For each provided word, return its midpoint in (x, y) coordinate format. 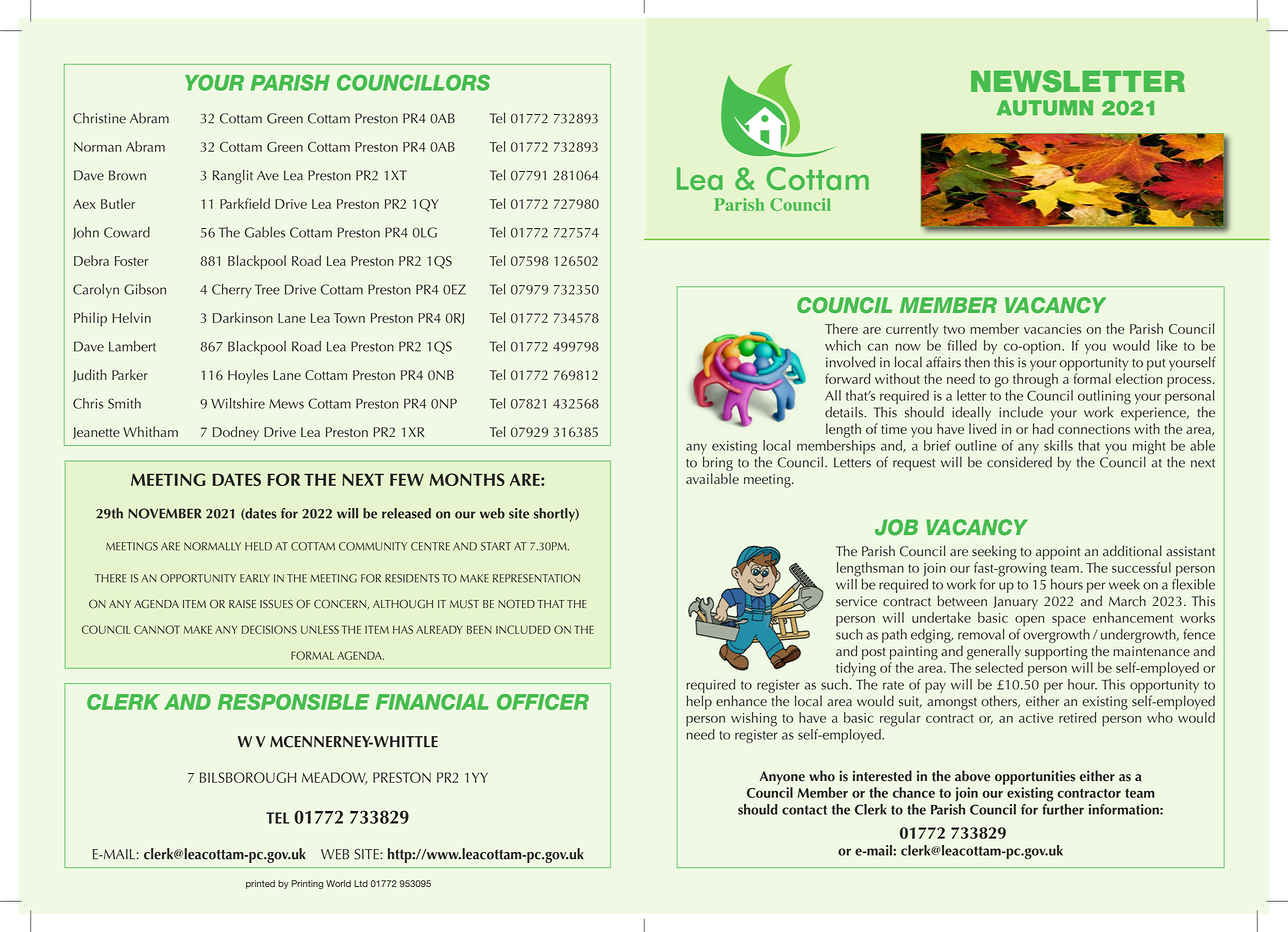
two (954, 329)
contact (804, 810)
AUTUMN (1045, 108)
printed (260, 884)
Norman (97, 147)
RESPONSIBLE (294, 702)
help (699, 702)
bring (718, 463)
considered (1019, 462)
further (1063, 808)
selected (999, 667)
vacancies (1053, 329)
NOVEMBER (165, 513)
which (843, 345)
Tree (267, 289)
